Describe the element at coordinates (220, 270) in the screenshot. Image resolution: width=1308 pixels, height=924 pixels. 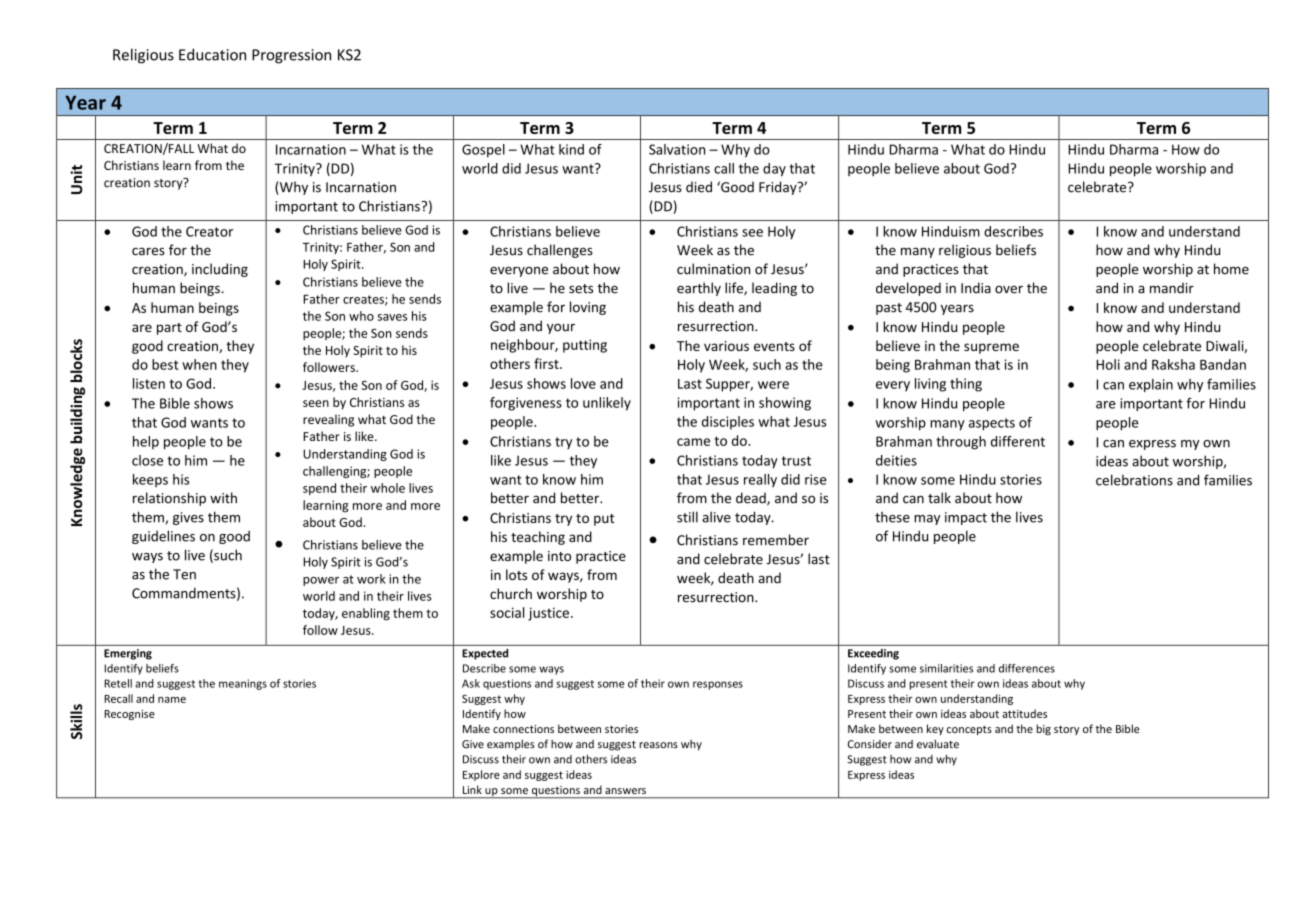
I see `including` at that location.
